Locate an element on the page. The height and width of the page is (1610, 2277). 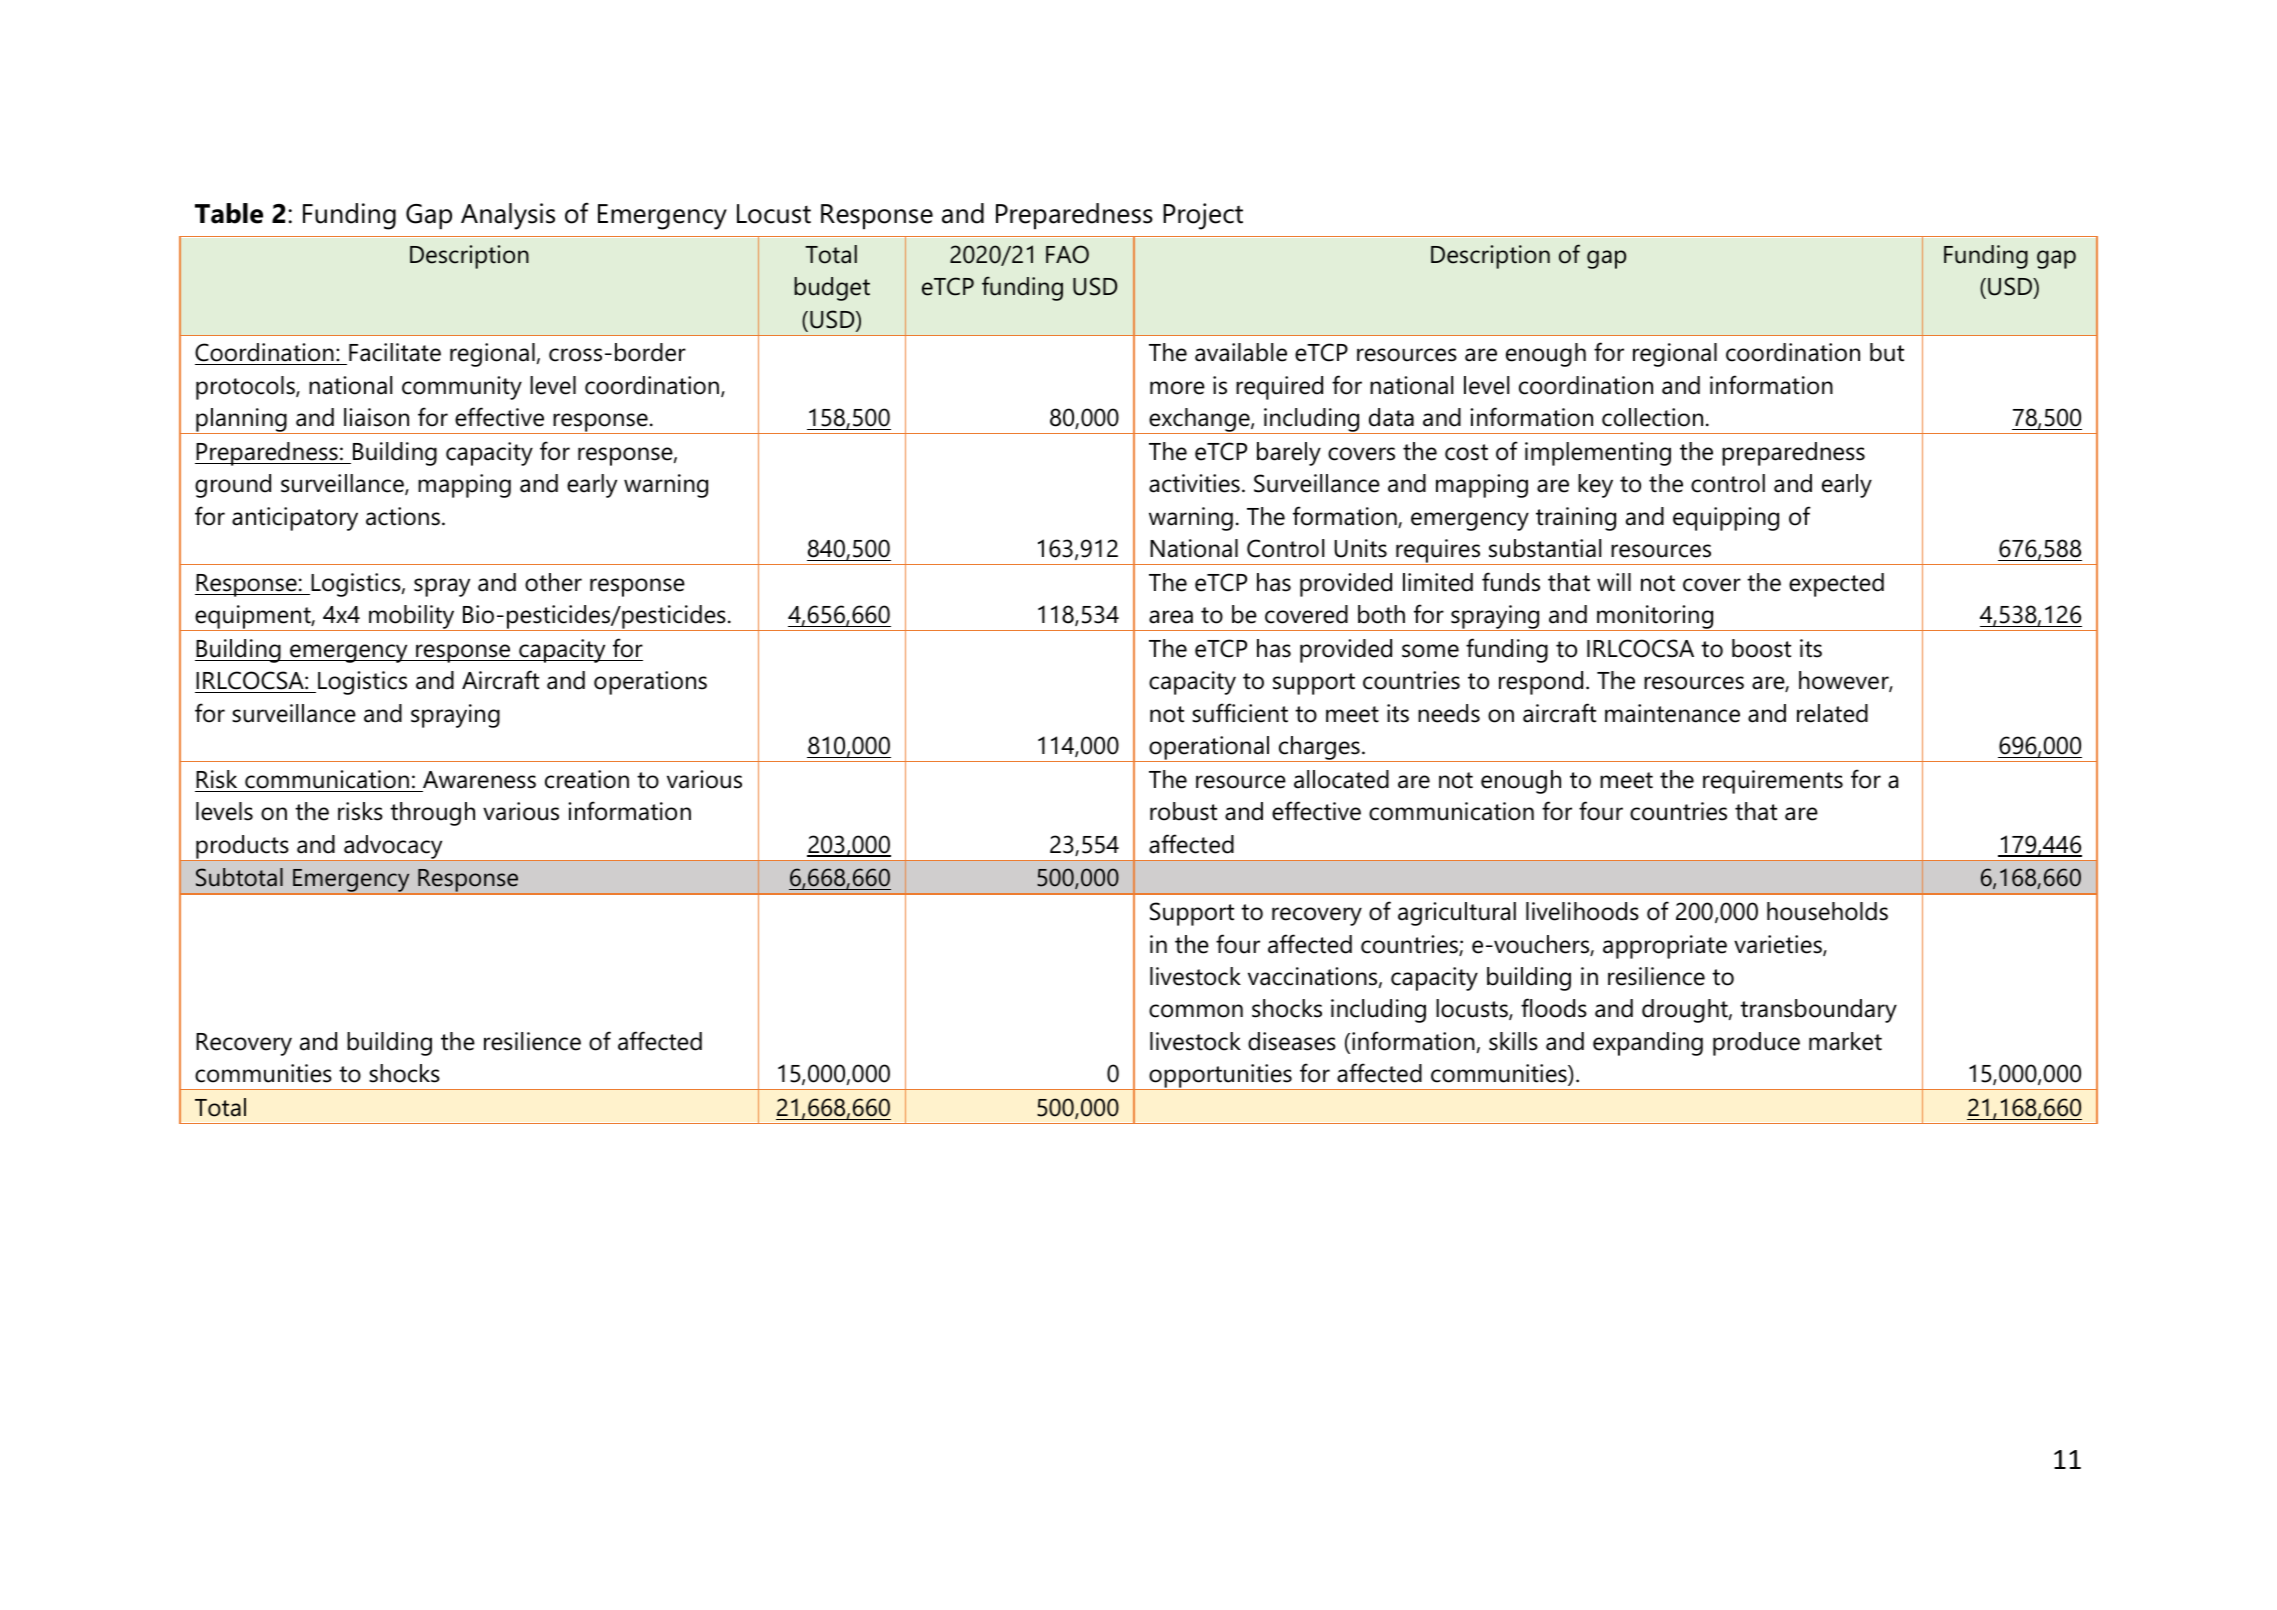
boost is located at coordinates (1761, 648).
